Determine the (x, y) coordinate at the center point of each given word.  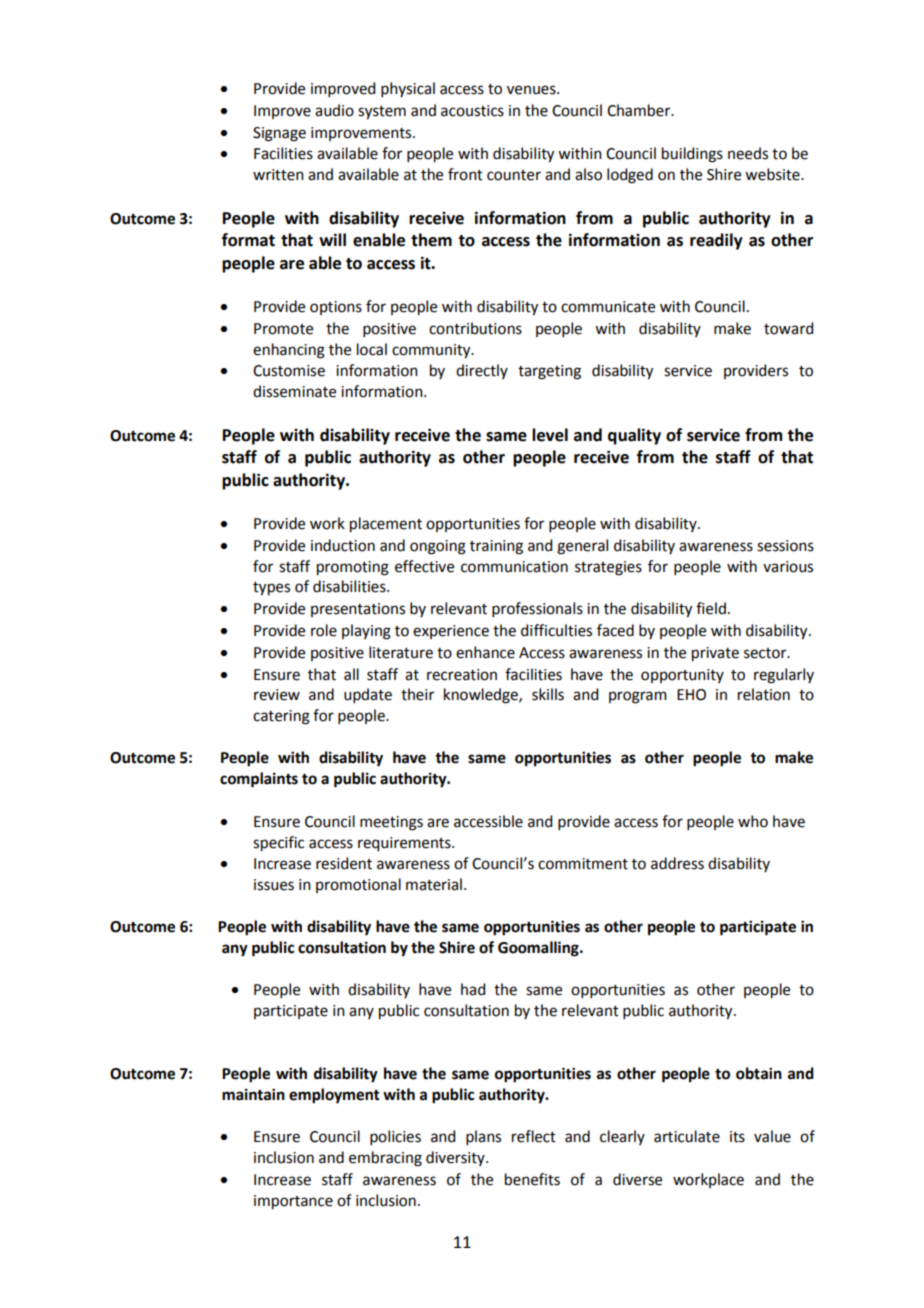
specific (278, 844)
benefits (532, 1179)
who (753, 821)
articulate (687, 1136)
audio (334, 110)
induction (343, 545)
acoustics (472, 111)
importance (293, 1202)
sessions (785, 546)
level (550, 435)
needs (748, 153)
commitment (583, 864)
